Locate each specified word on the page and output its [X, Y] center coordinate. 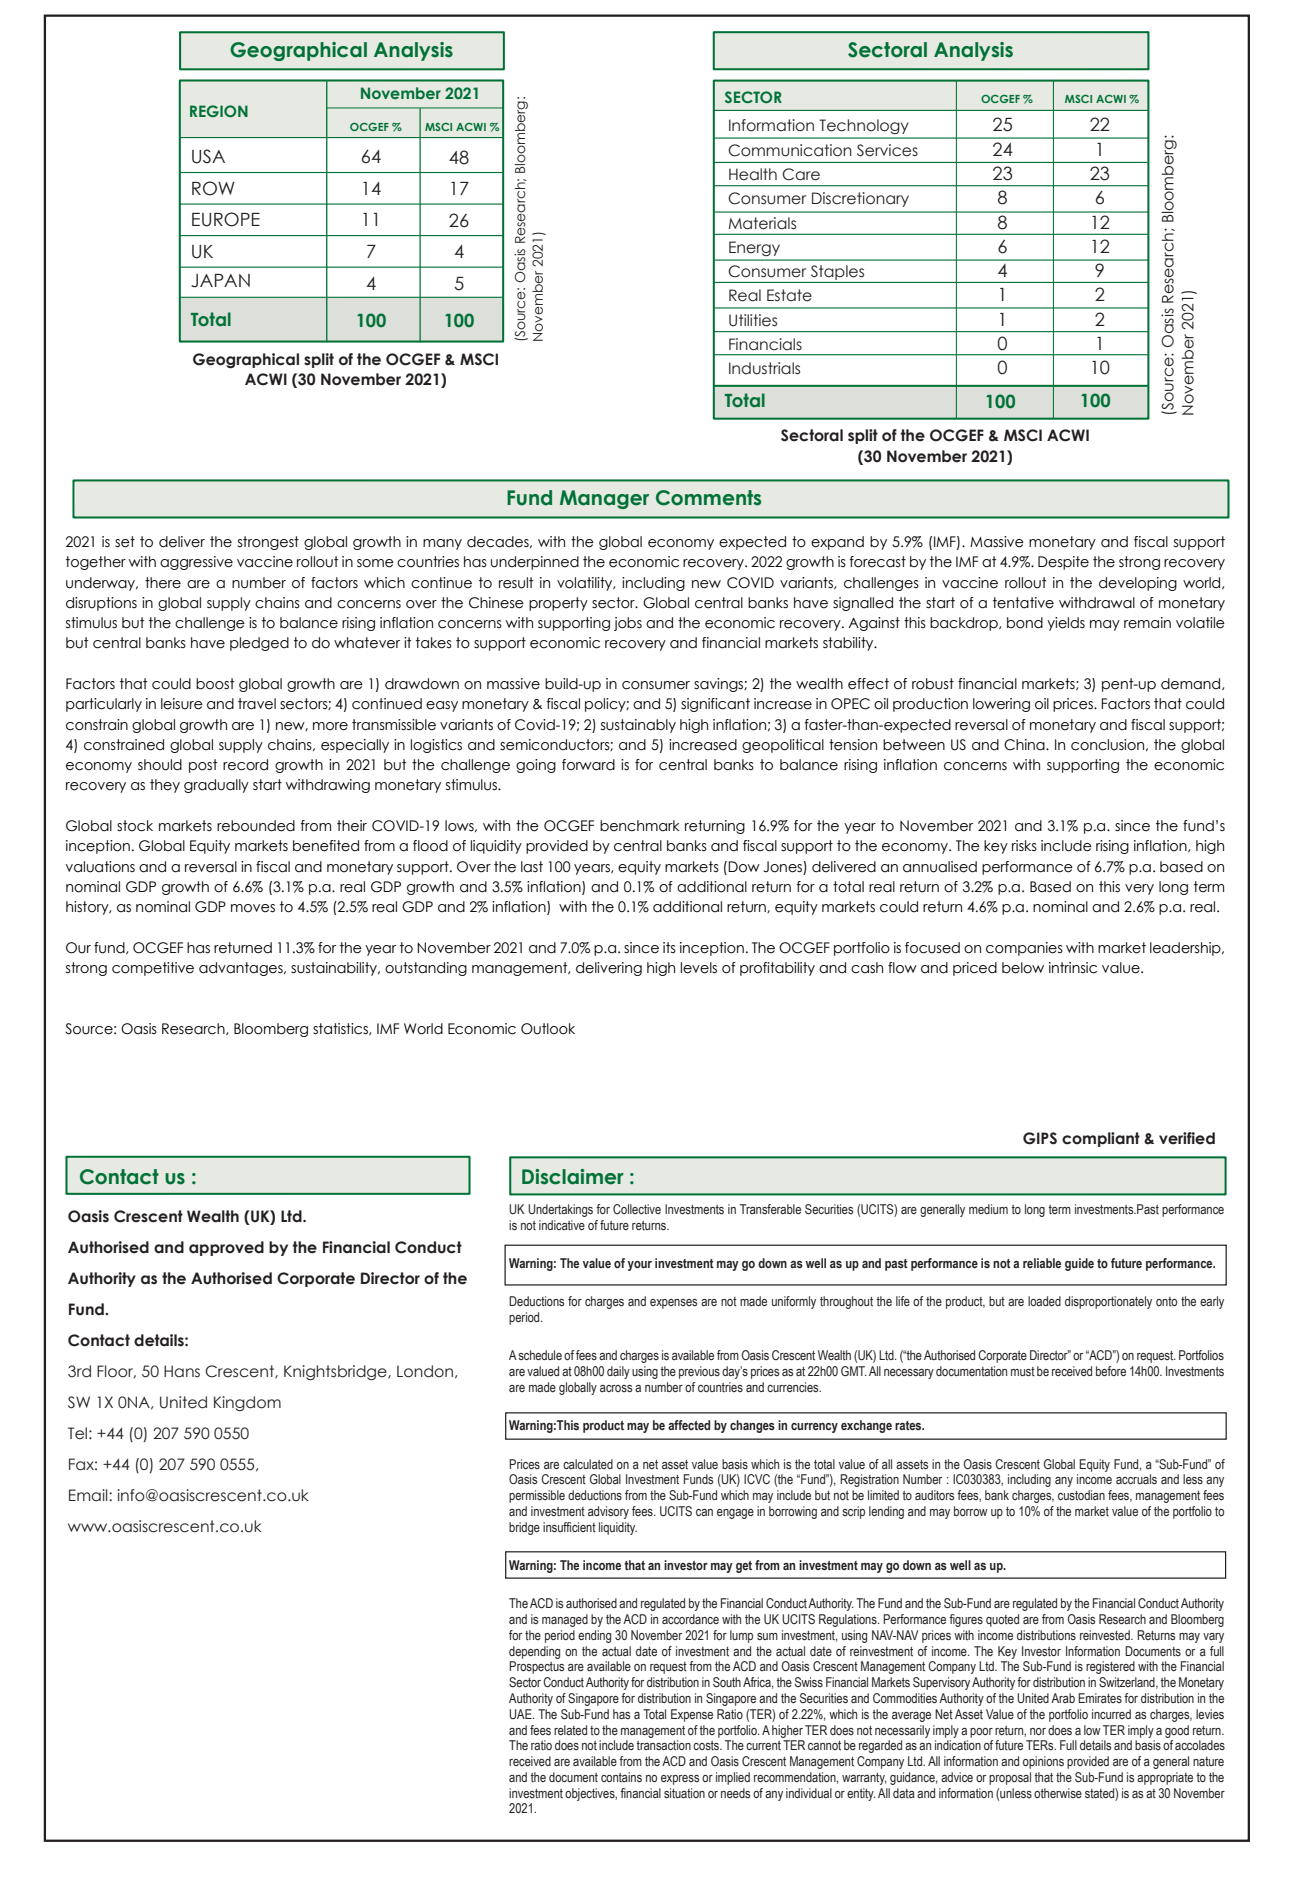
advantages [242, 969]
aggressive [196, 563]
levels [699, 968]
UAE [521, 1714]
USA [208, 156]
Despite [1063, 563]
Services [887, 150]
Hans [182, 1371]
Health [753, 174]
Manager [604, 499]
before [1111, 1371]
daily [618, 1372]
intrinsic [1073, 968]
